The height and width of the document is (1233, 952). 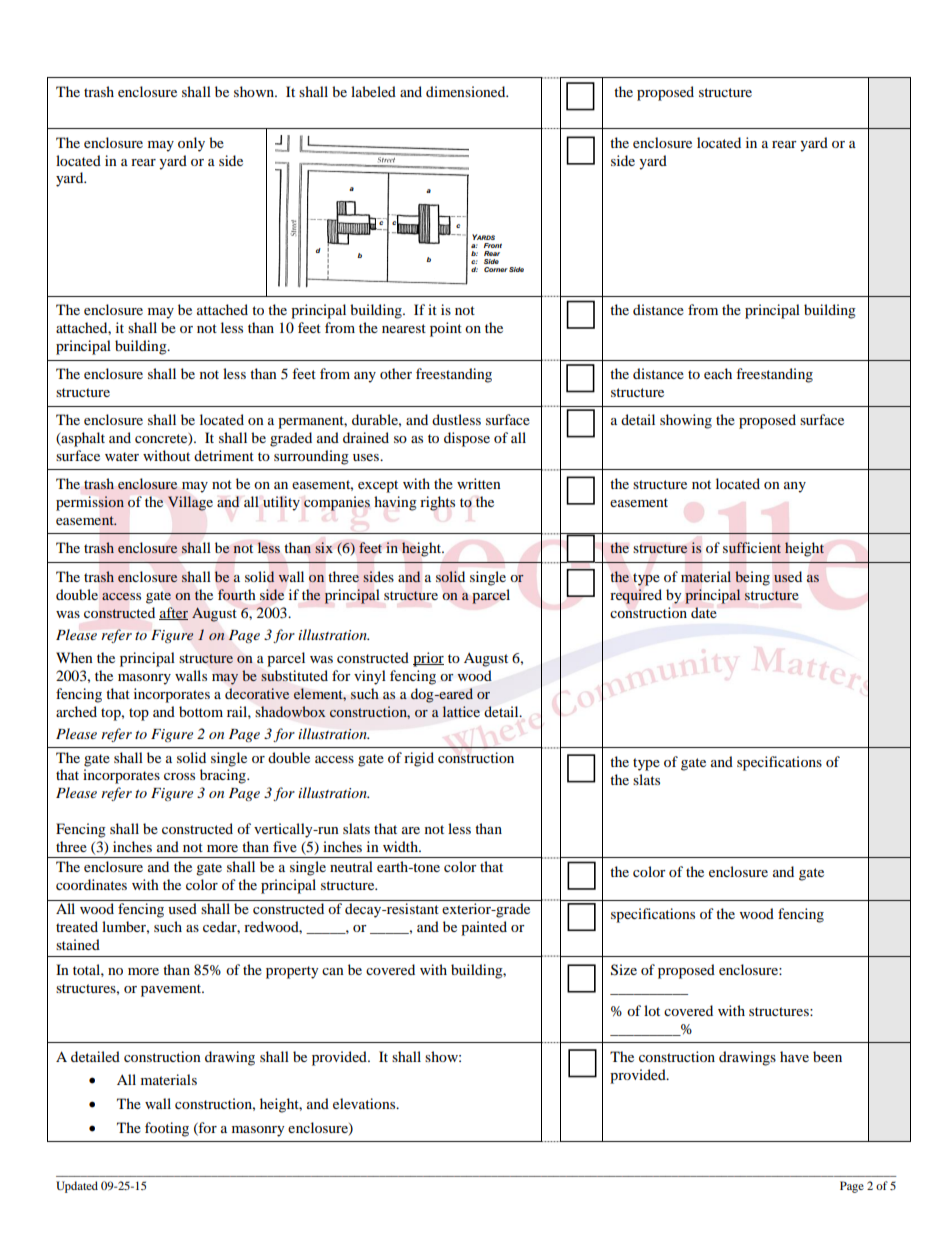 What do you see at coordinates (794, 1056) in the document?
I see `have` at bounding box center [794, 1056].
